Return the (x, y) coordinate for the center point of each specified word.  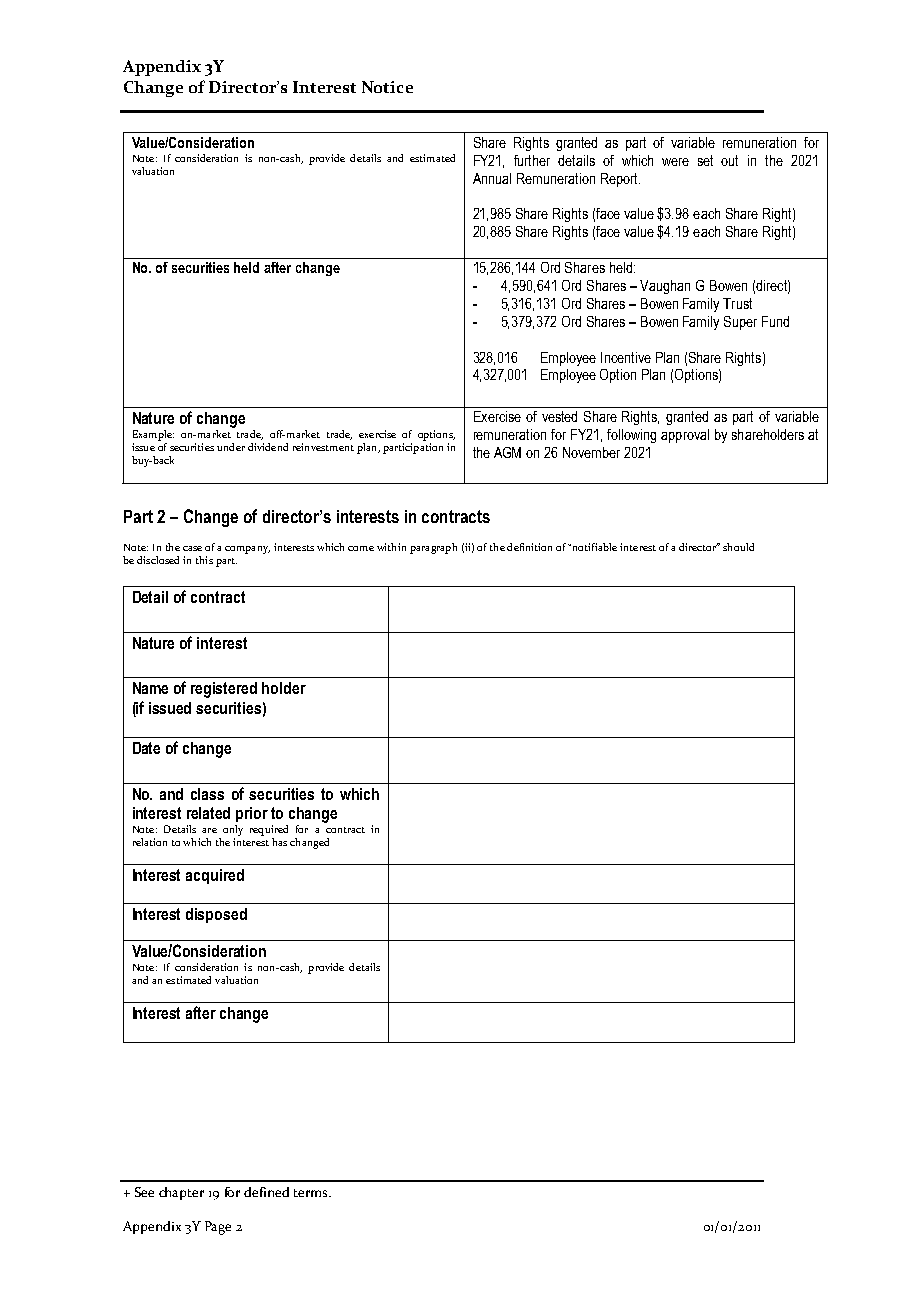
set (705, 160)
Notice (387, 87)
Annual (492, 178)
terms (312, 1193)
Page (218, 1228)
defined (266, 1192)
